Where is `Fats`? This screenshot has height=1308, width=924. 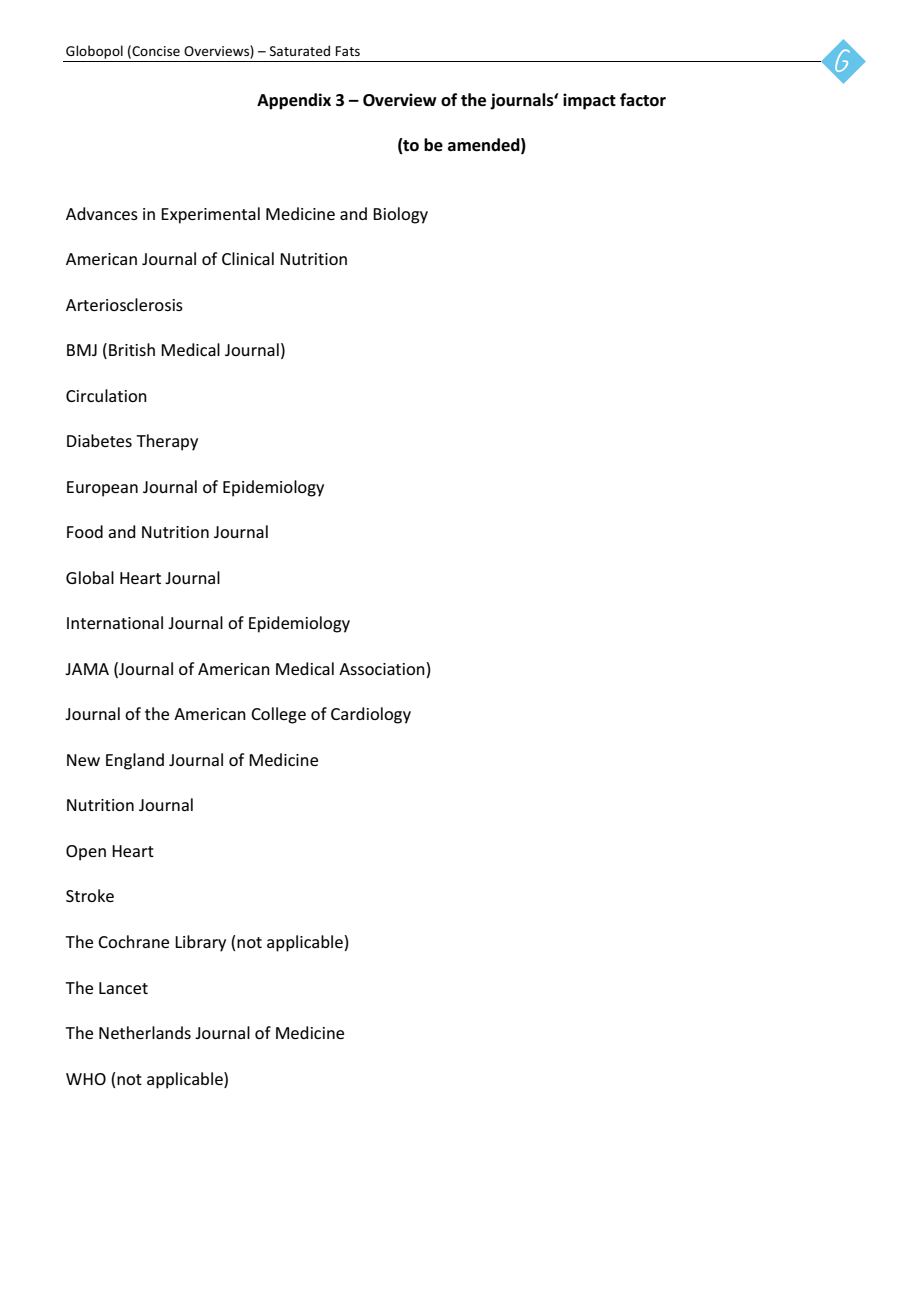 Fats is located at coordinates (348, 51).
